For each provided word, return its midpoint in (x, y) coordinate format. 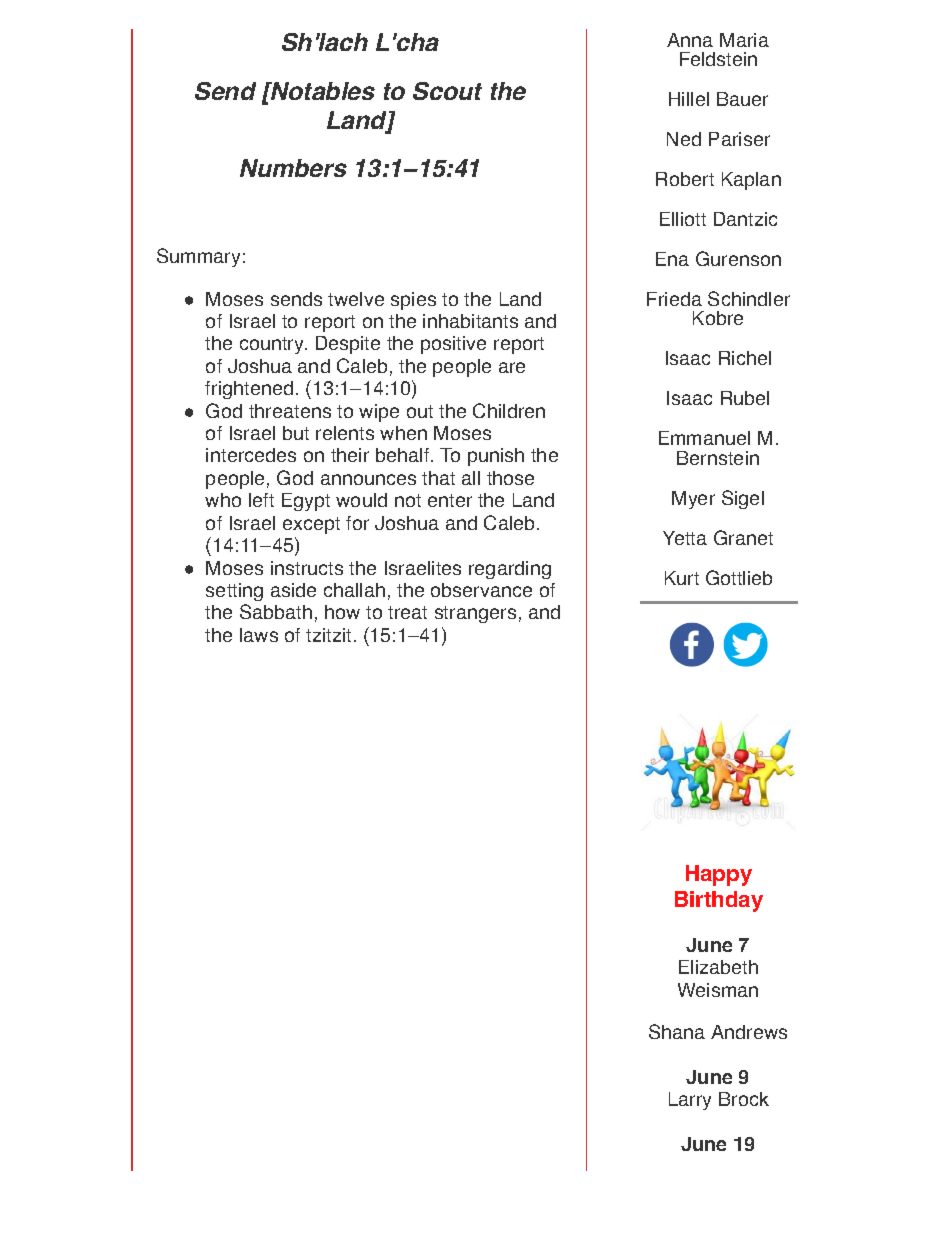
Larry (690, 1101)
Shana (677, 1031)
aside (293, 590)
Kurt (682, 578)
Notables (322, 91)
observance (481, 590)
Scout (447, 91)
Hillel (689, 99)
